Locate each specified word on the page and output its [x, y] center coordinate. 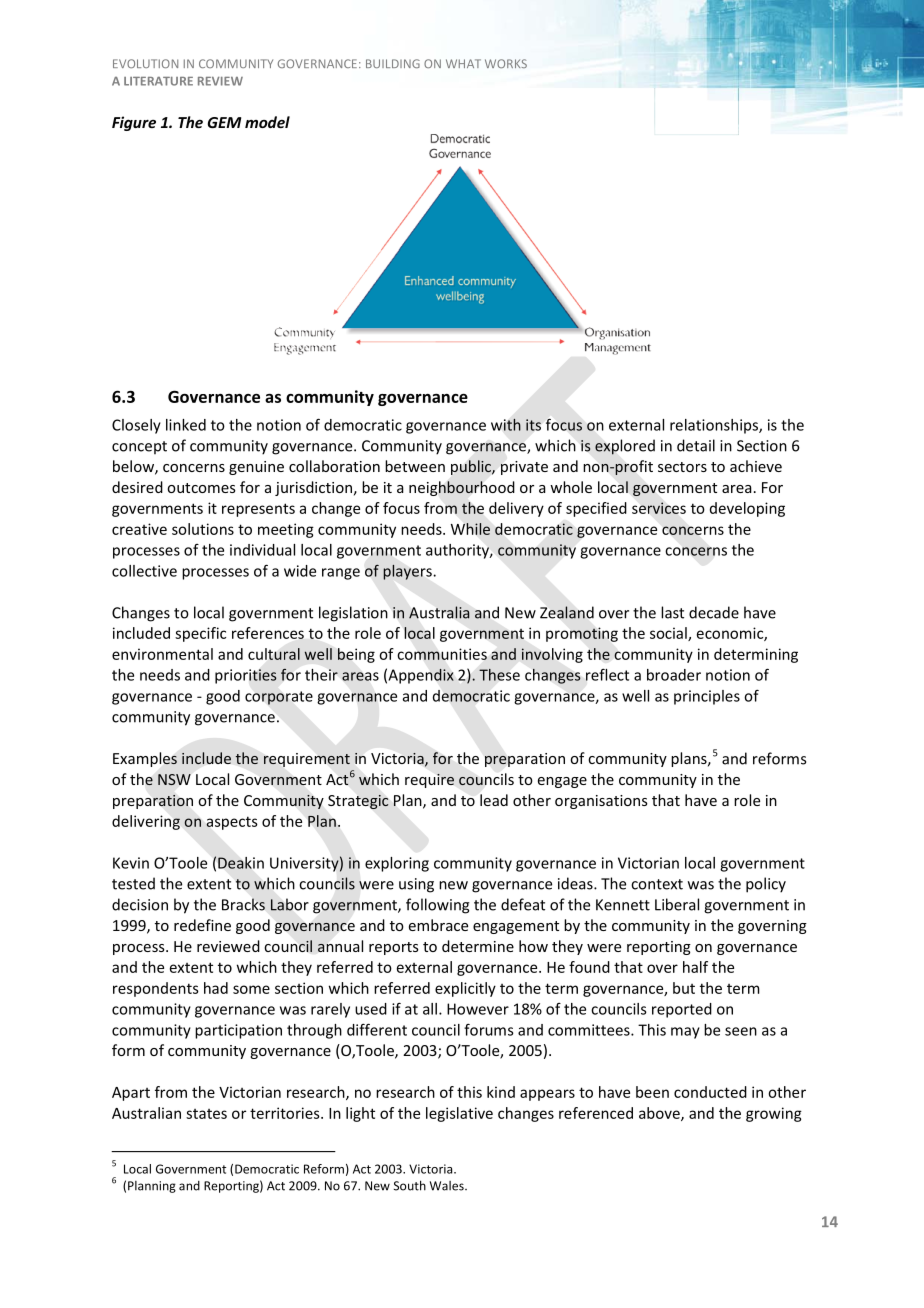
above [660, 1114]
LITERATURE [158, 81]
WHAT [463, 63]
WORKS [506, 63]
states [206, 1114]
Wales [448, 1186]
